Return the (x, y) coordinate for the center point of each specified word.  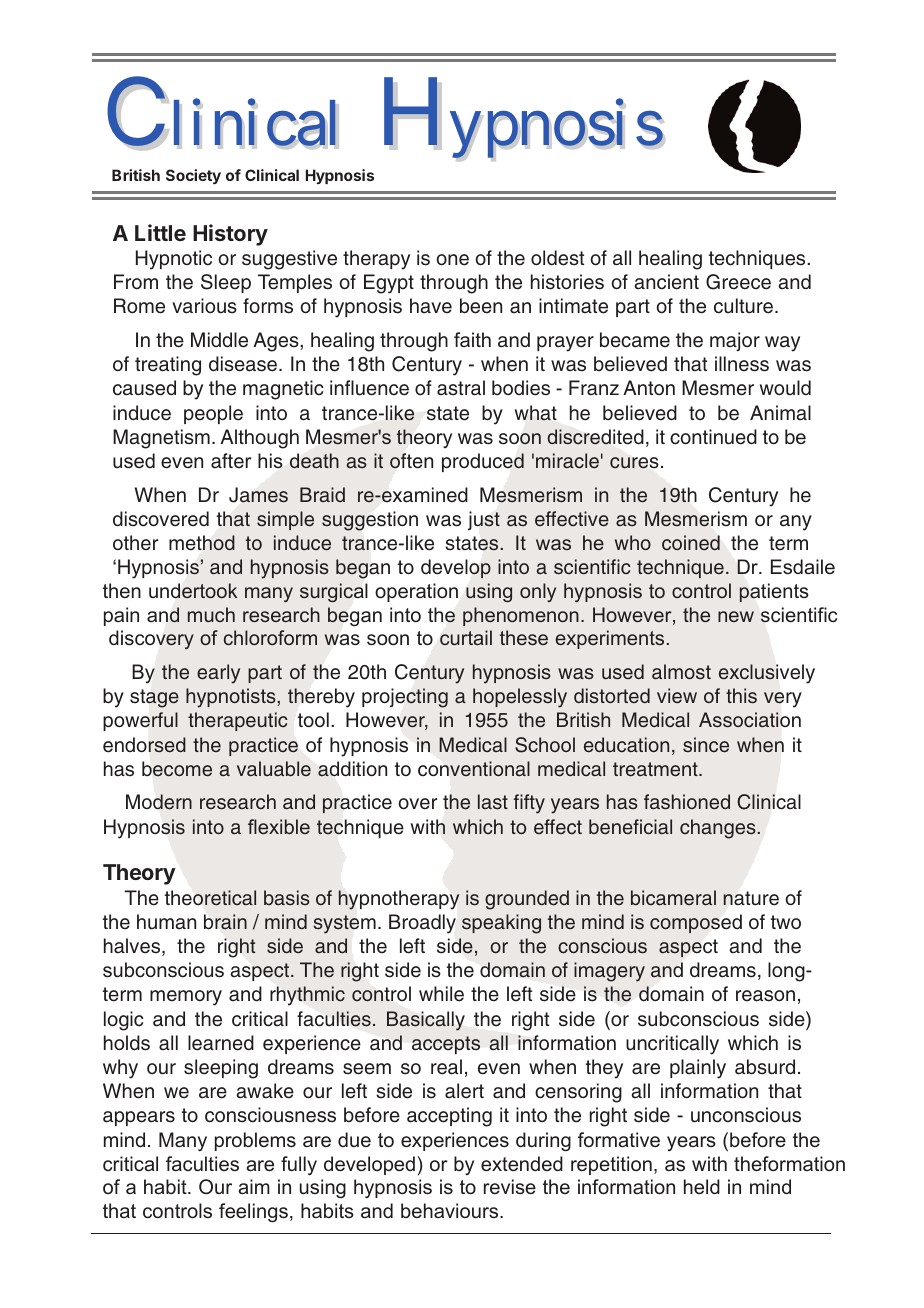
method (202, 543)
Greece (738, 282)
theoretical (210, 898)
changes (719, 829)
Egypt (389, 284)
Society (193, 176)
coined (691, 543)
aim (254, 1186)
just (484, 520)
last (493, 802)
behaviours (451, 1210)
